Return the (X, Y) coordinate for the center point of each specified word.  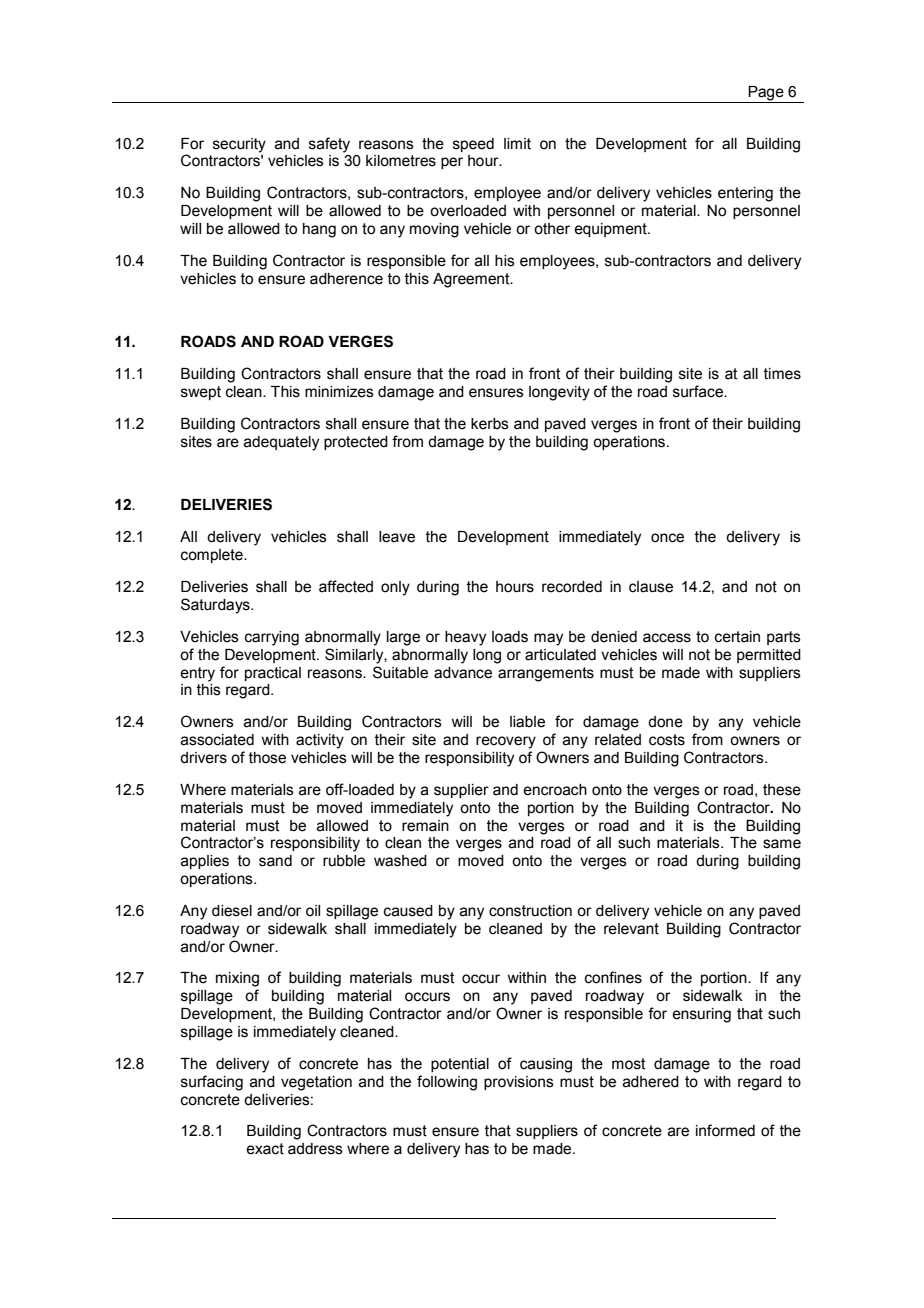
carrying (272, 638)
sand (275, 861)
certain (737, 637)
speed (473, 145)
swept (201, 393)
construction (530, 911)
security (239, 145)
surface (699, 391)
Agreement (472, 280)
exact (265, 1149)
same (782, 844)
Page (766, 94)
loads (510, 637)
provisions (519, 1083)
